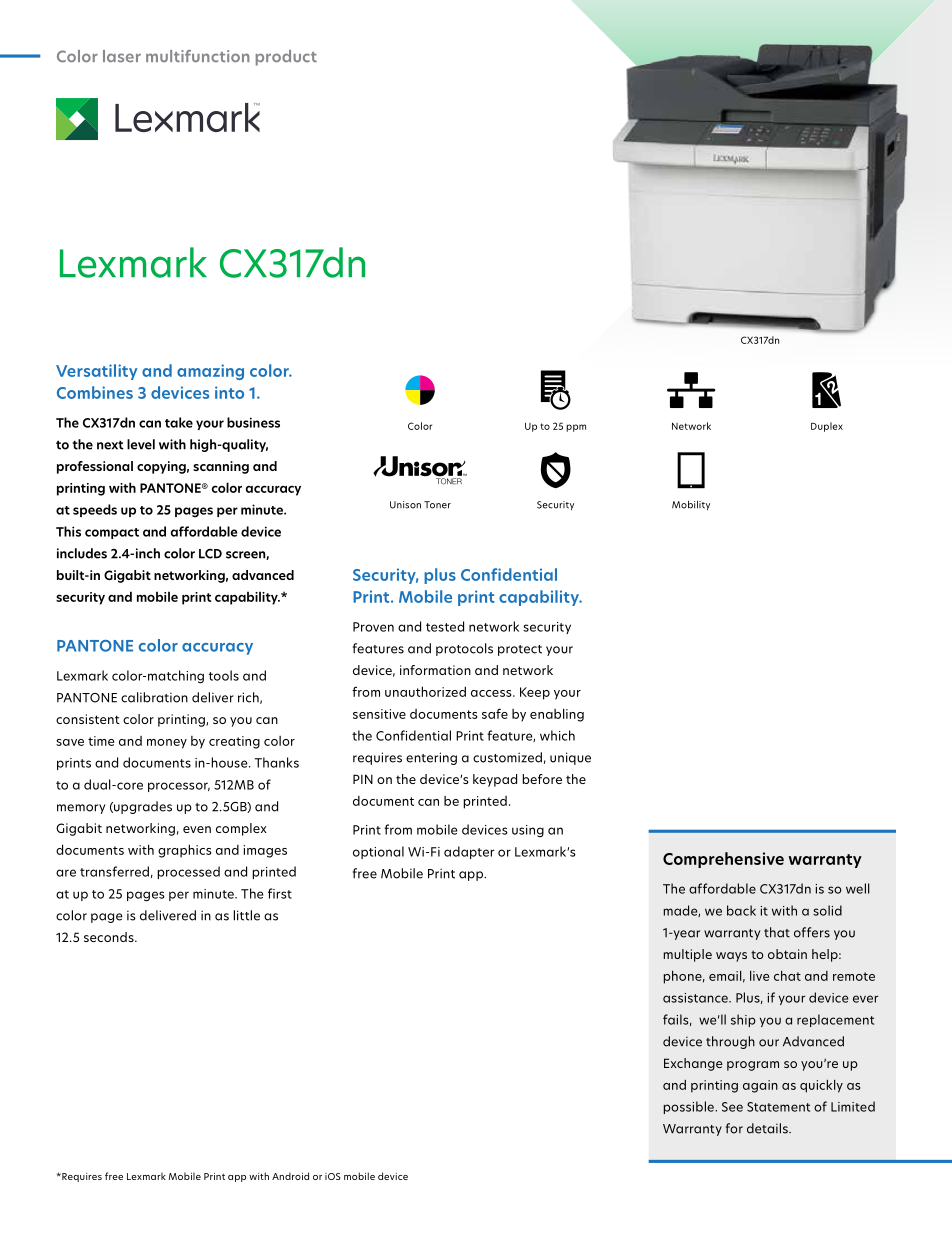 This screenshot has height=1233, width=952. Describe the element at coordinates (520, 650) in the screenshot. I see `protect` at that location.
